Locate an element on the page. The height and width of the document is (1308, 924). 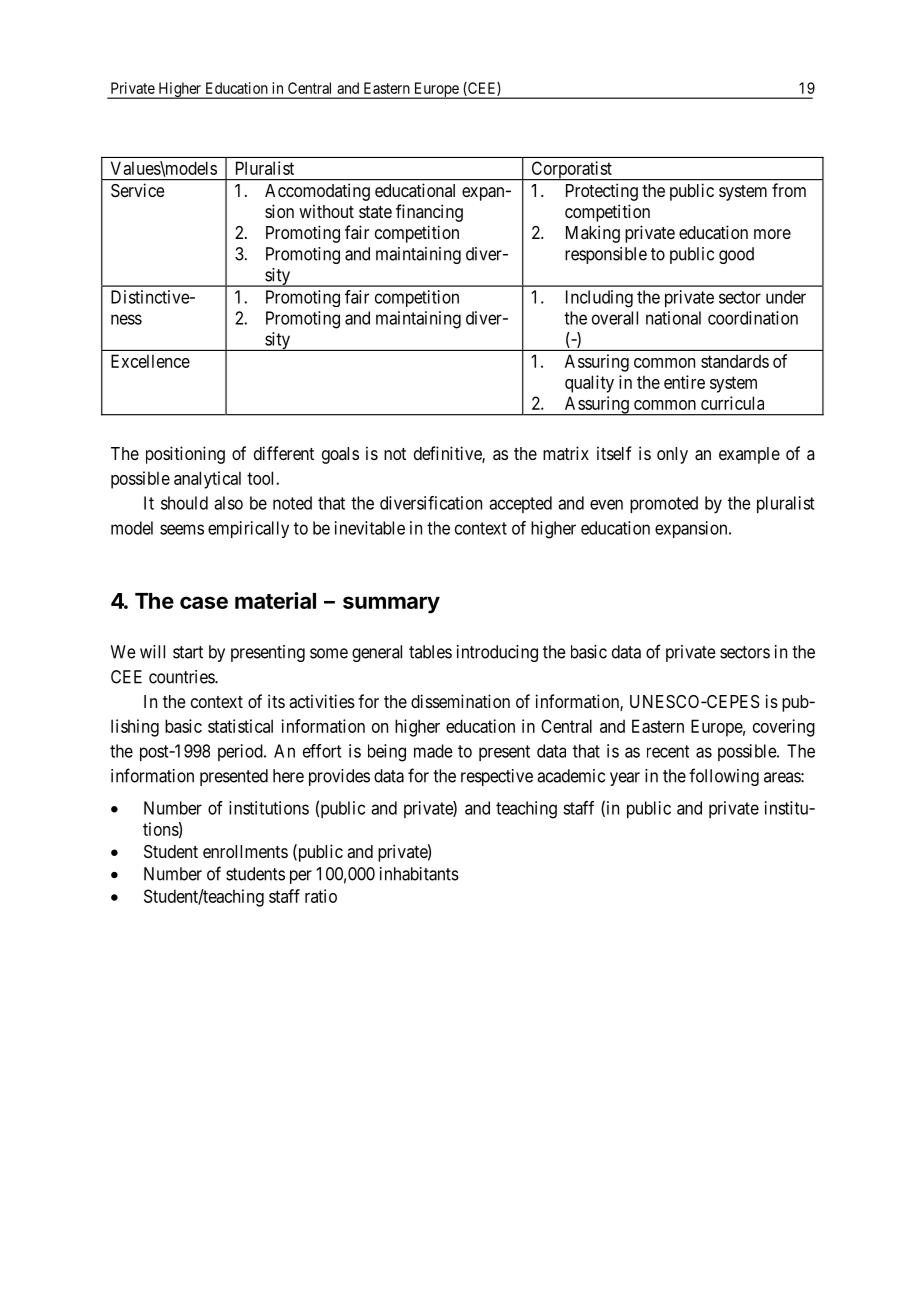
empirically is located at coordinates (248, 529).
